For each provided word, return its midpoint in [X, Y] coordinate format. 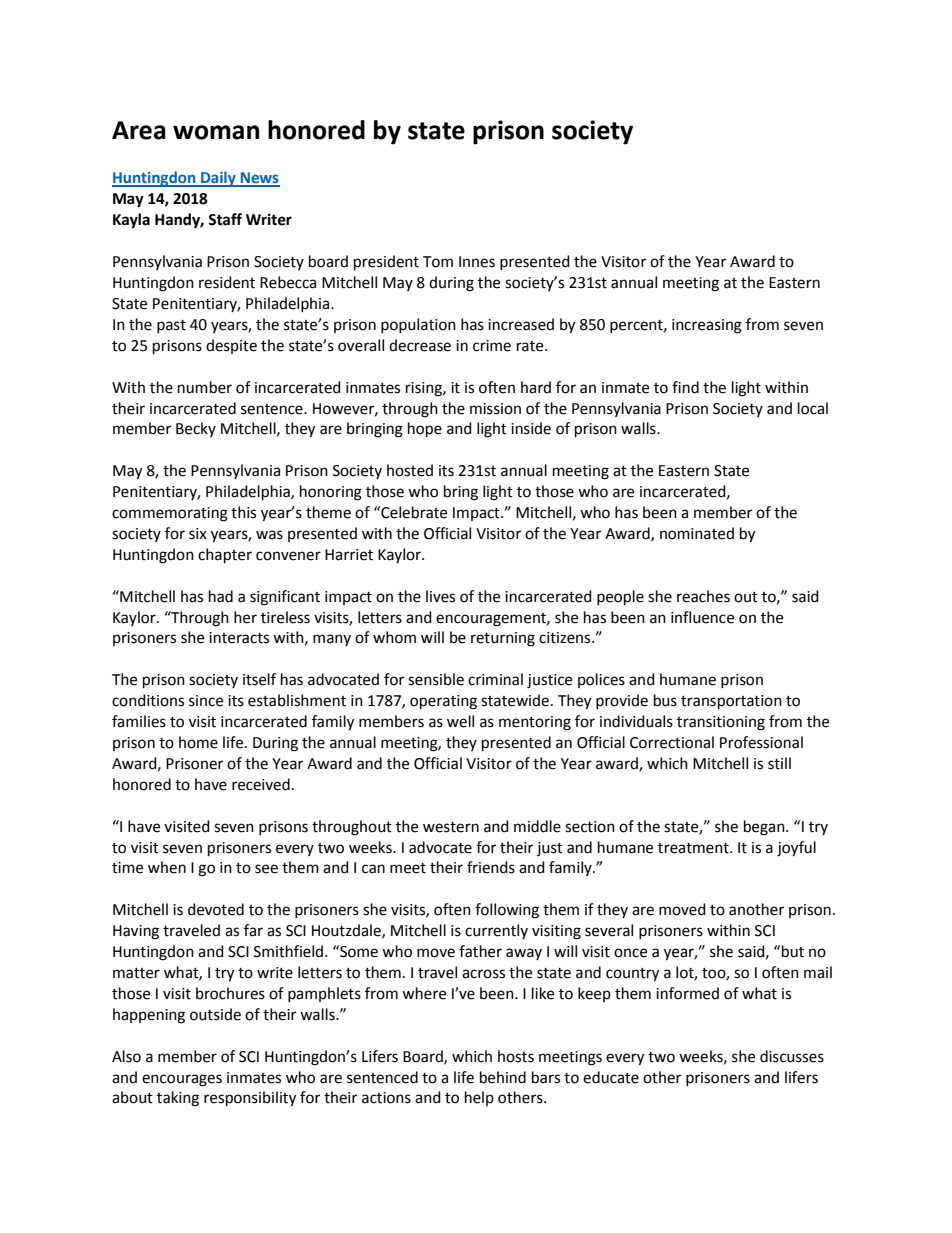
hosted [410, 470]
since [206, 701]
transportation [731, 702]
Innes [477, 262]
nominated [697, 533]
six [198, 534]
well [460, 721]
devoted [216, 909]
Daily [218, 179]
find [685, 387]
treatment [694, 848]
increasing [707, 326]
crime [492, 346]
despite [231, 346]
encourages [182, 1080]
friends [491, 867]
